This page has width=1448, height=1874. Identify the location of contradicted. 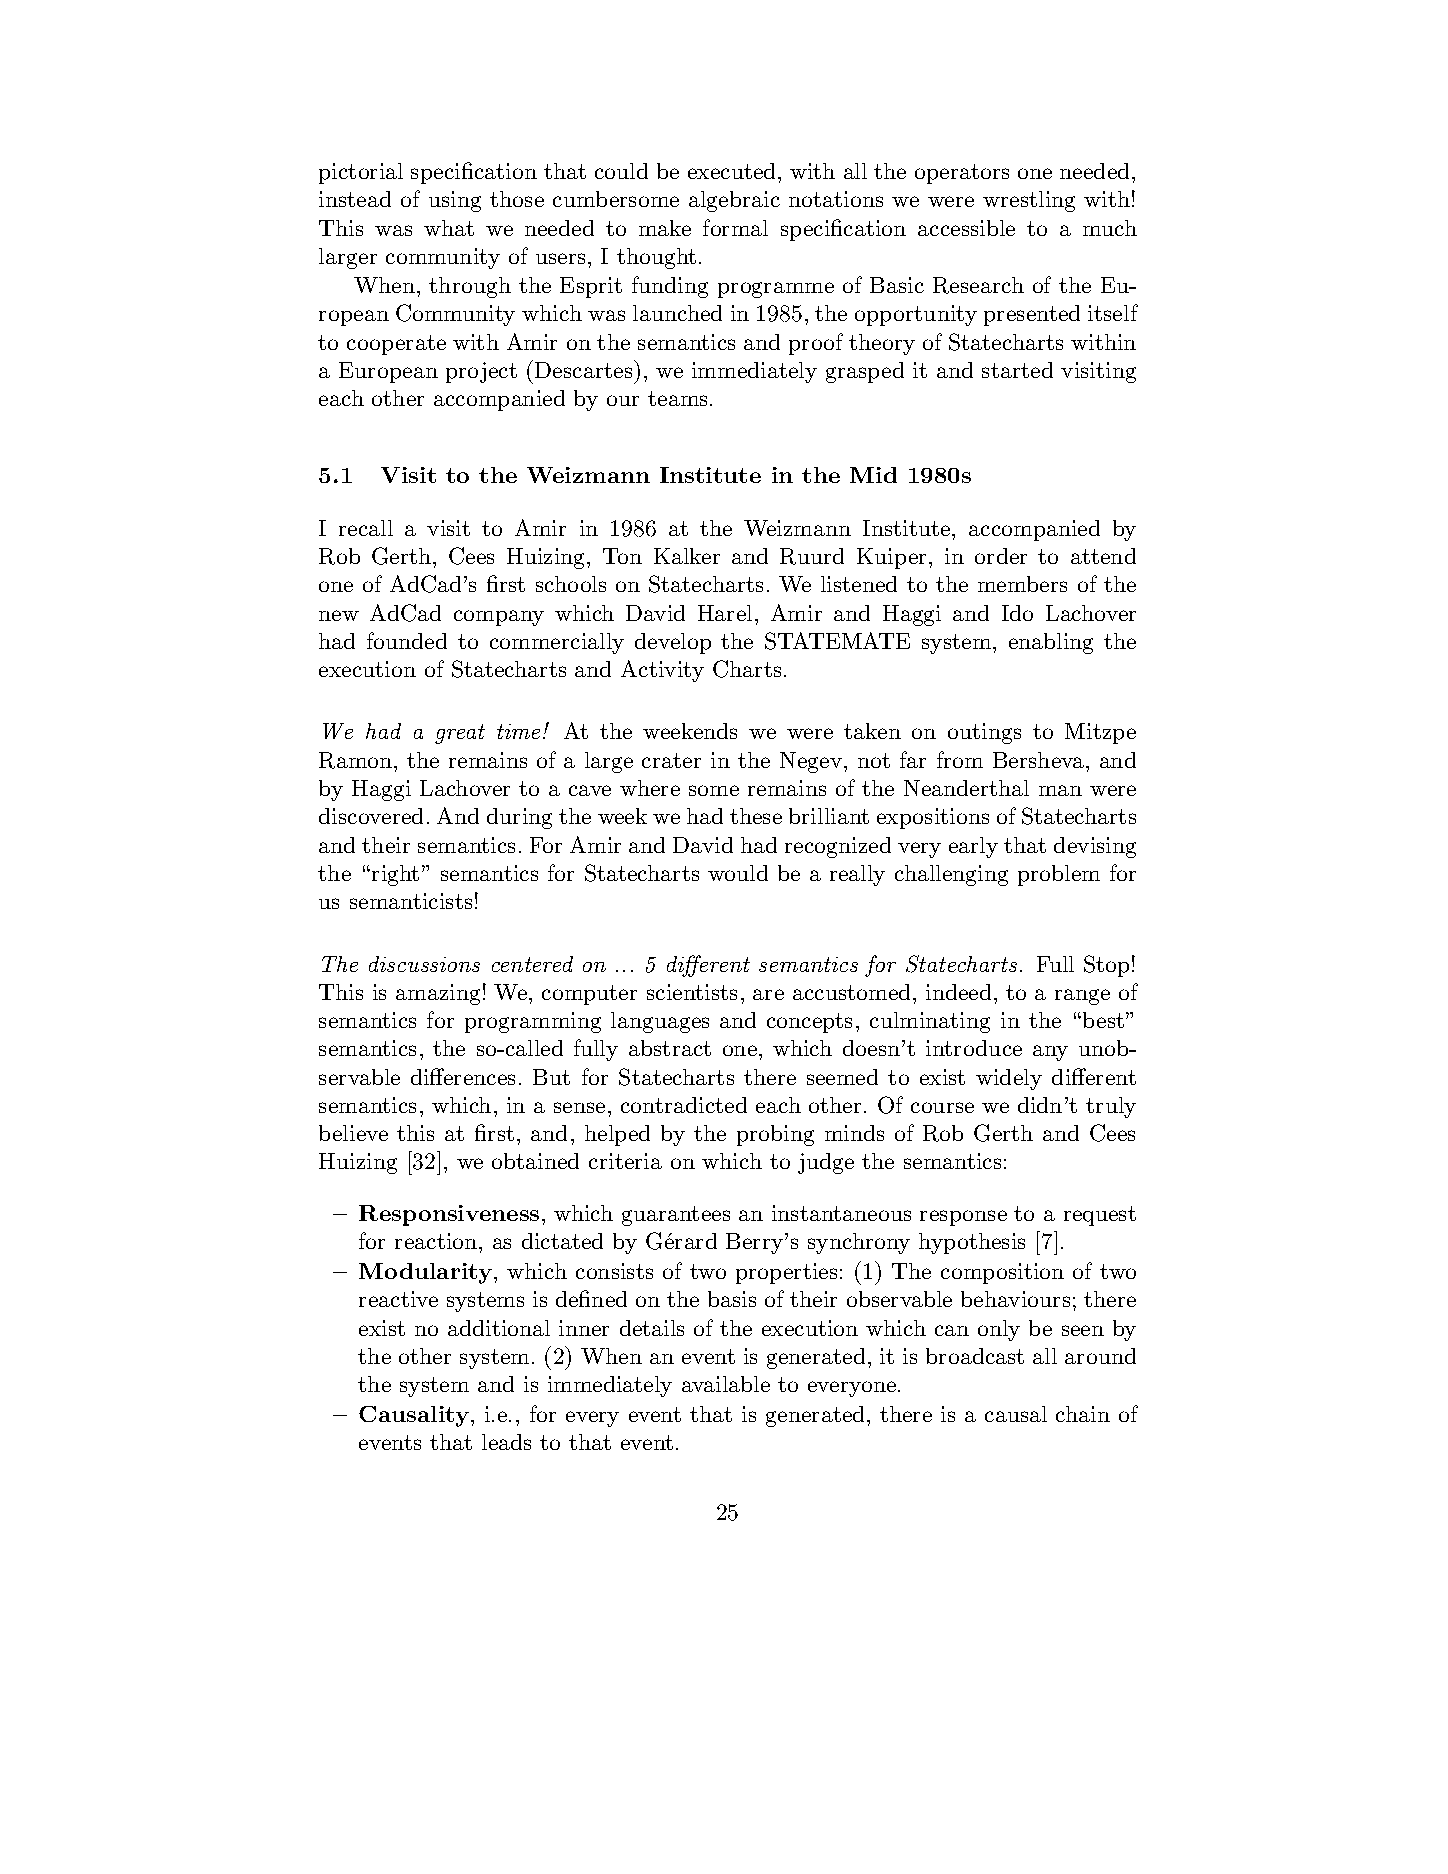
(684, 1105).
